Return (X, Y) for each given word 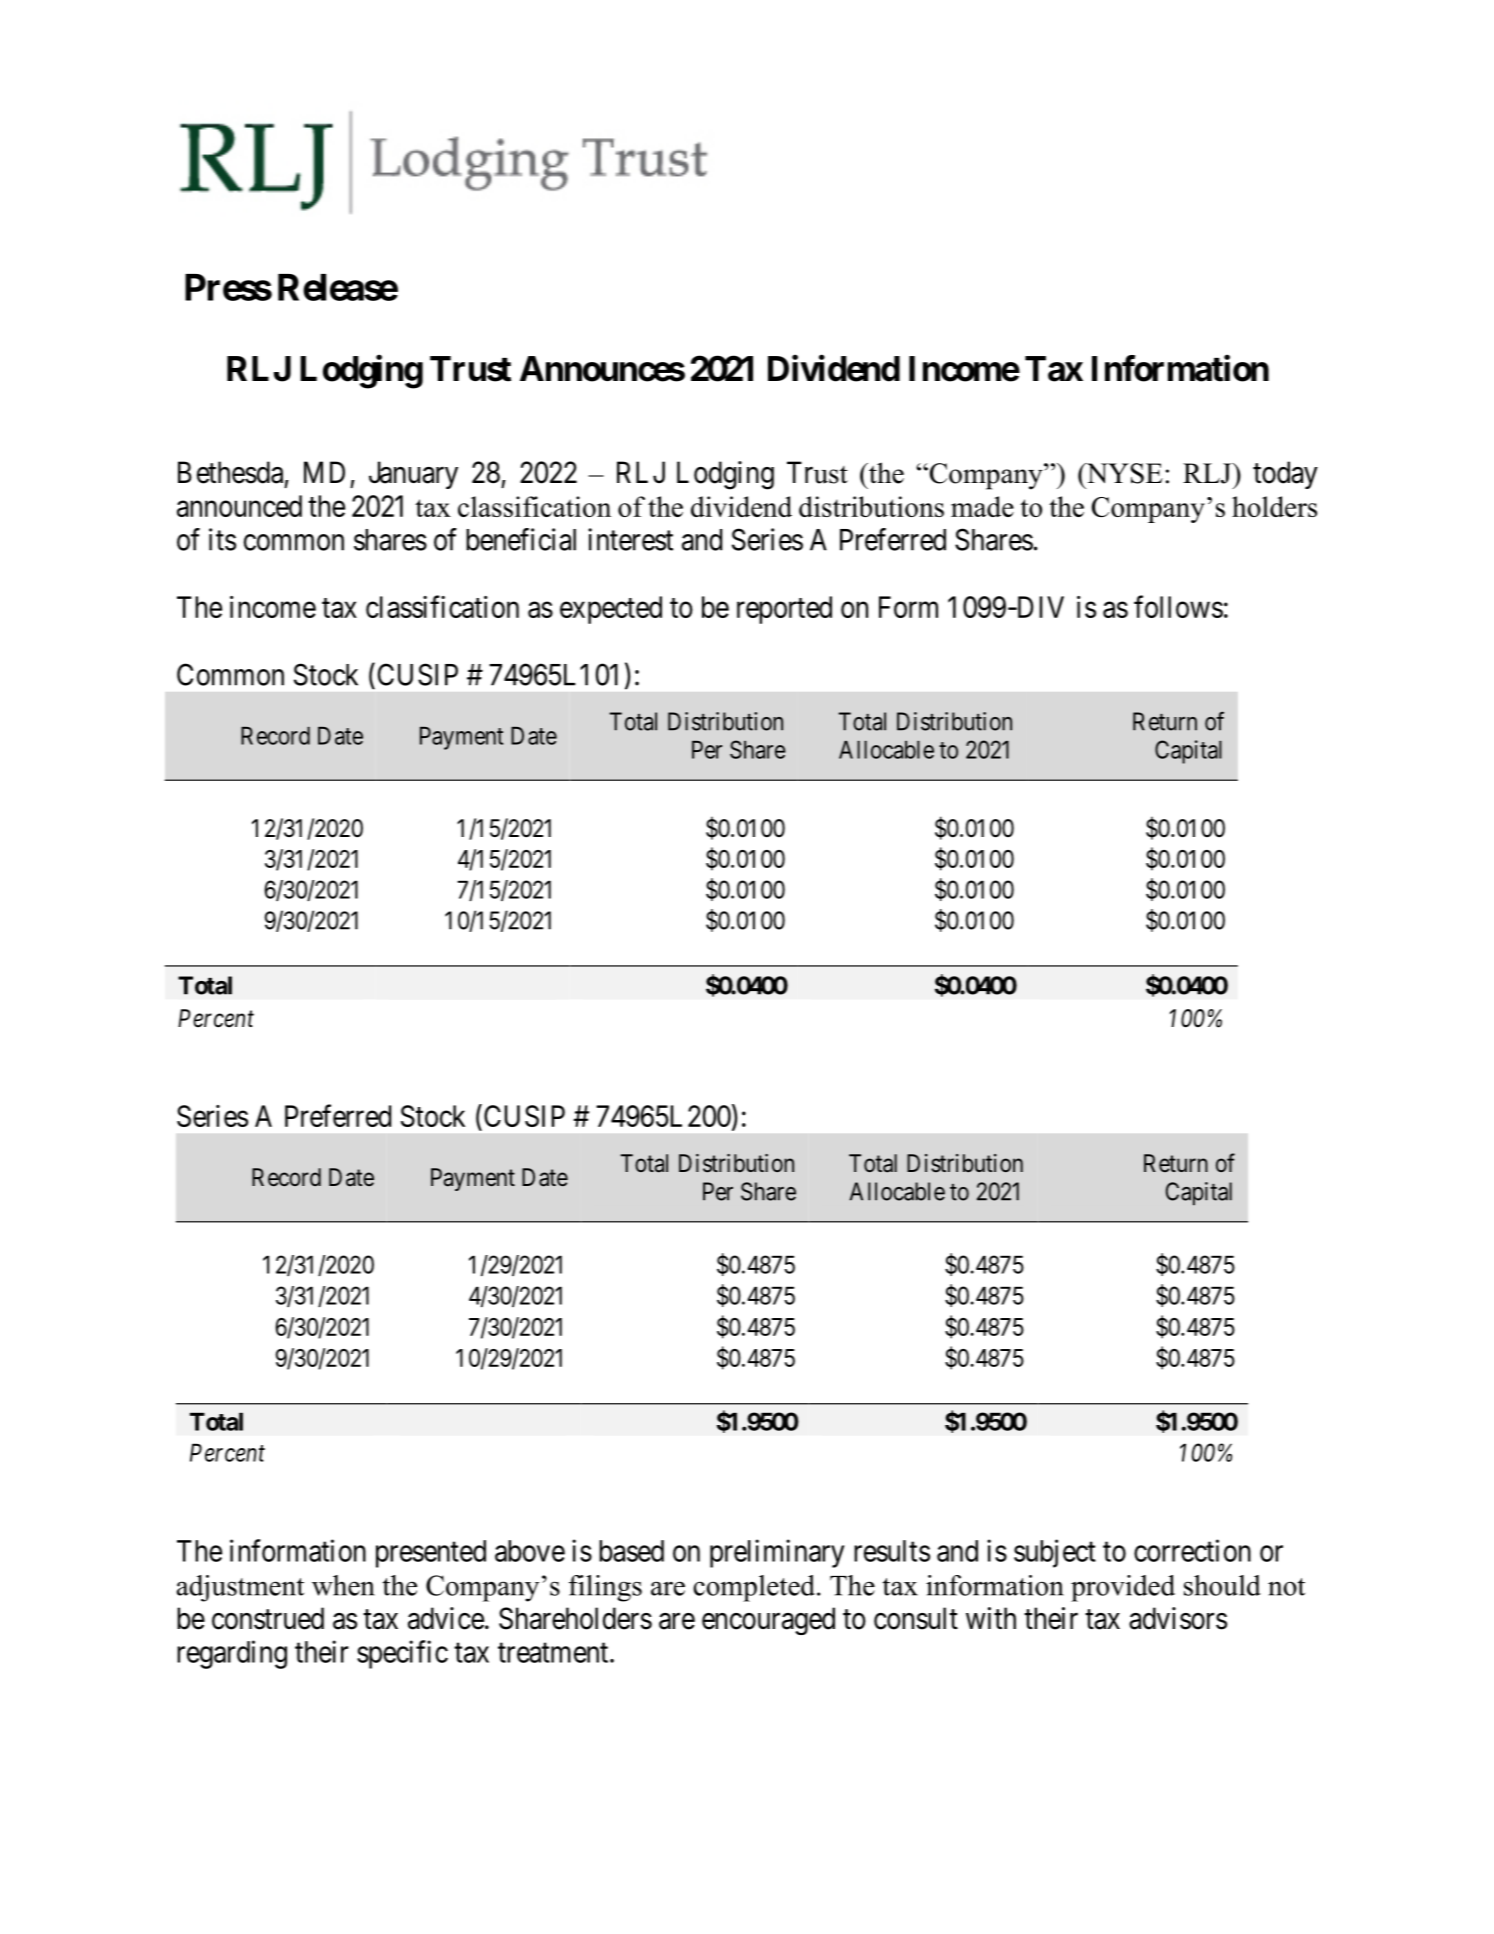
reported (784, 610)
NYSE (1123, 473)
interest (630, 539)
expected (611, 610)
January (413, 475)
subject (1055, 1553)
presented (431, 1554)
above (530, 1551)
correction (1192, 1550)
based (631, 1551)
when (343, 1585)
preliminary (777, 1553)
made (982, 506)
